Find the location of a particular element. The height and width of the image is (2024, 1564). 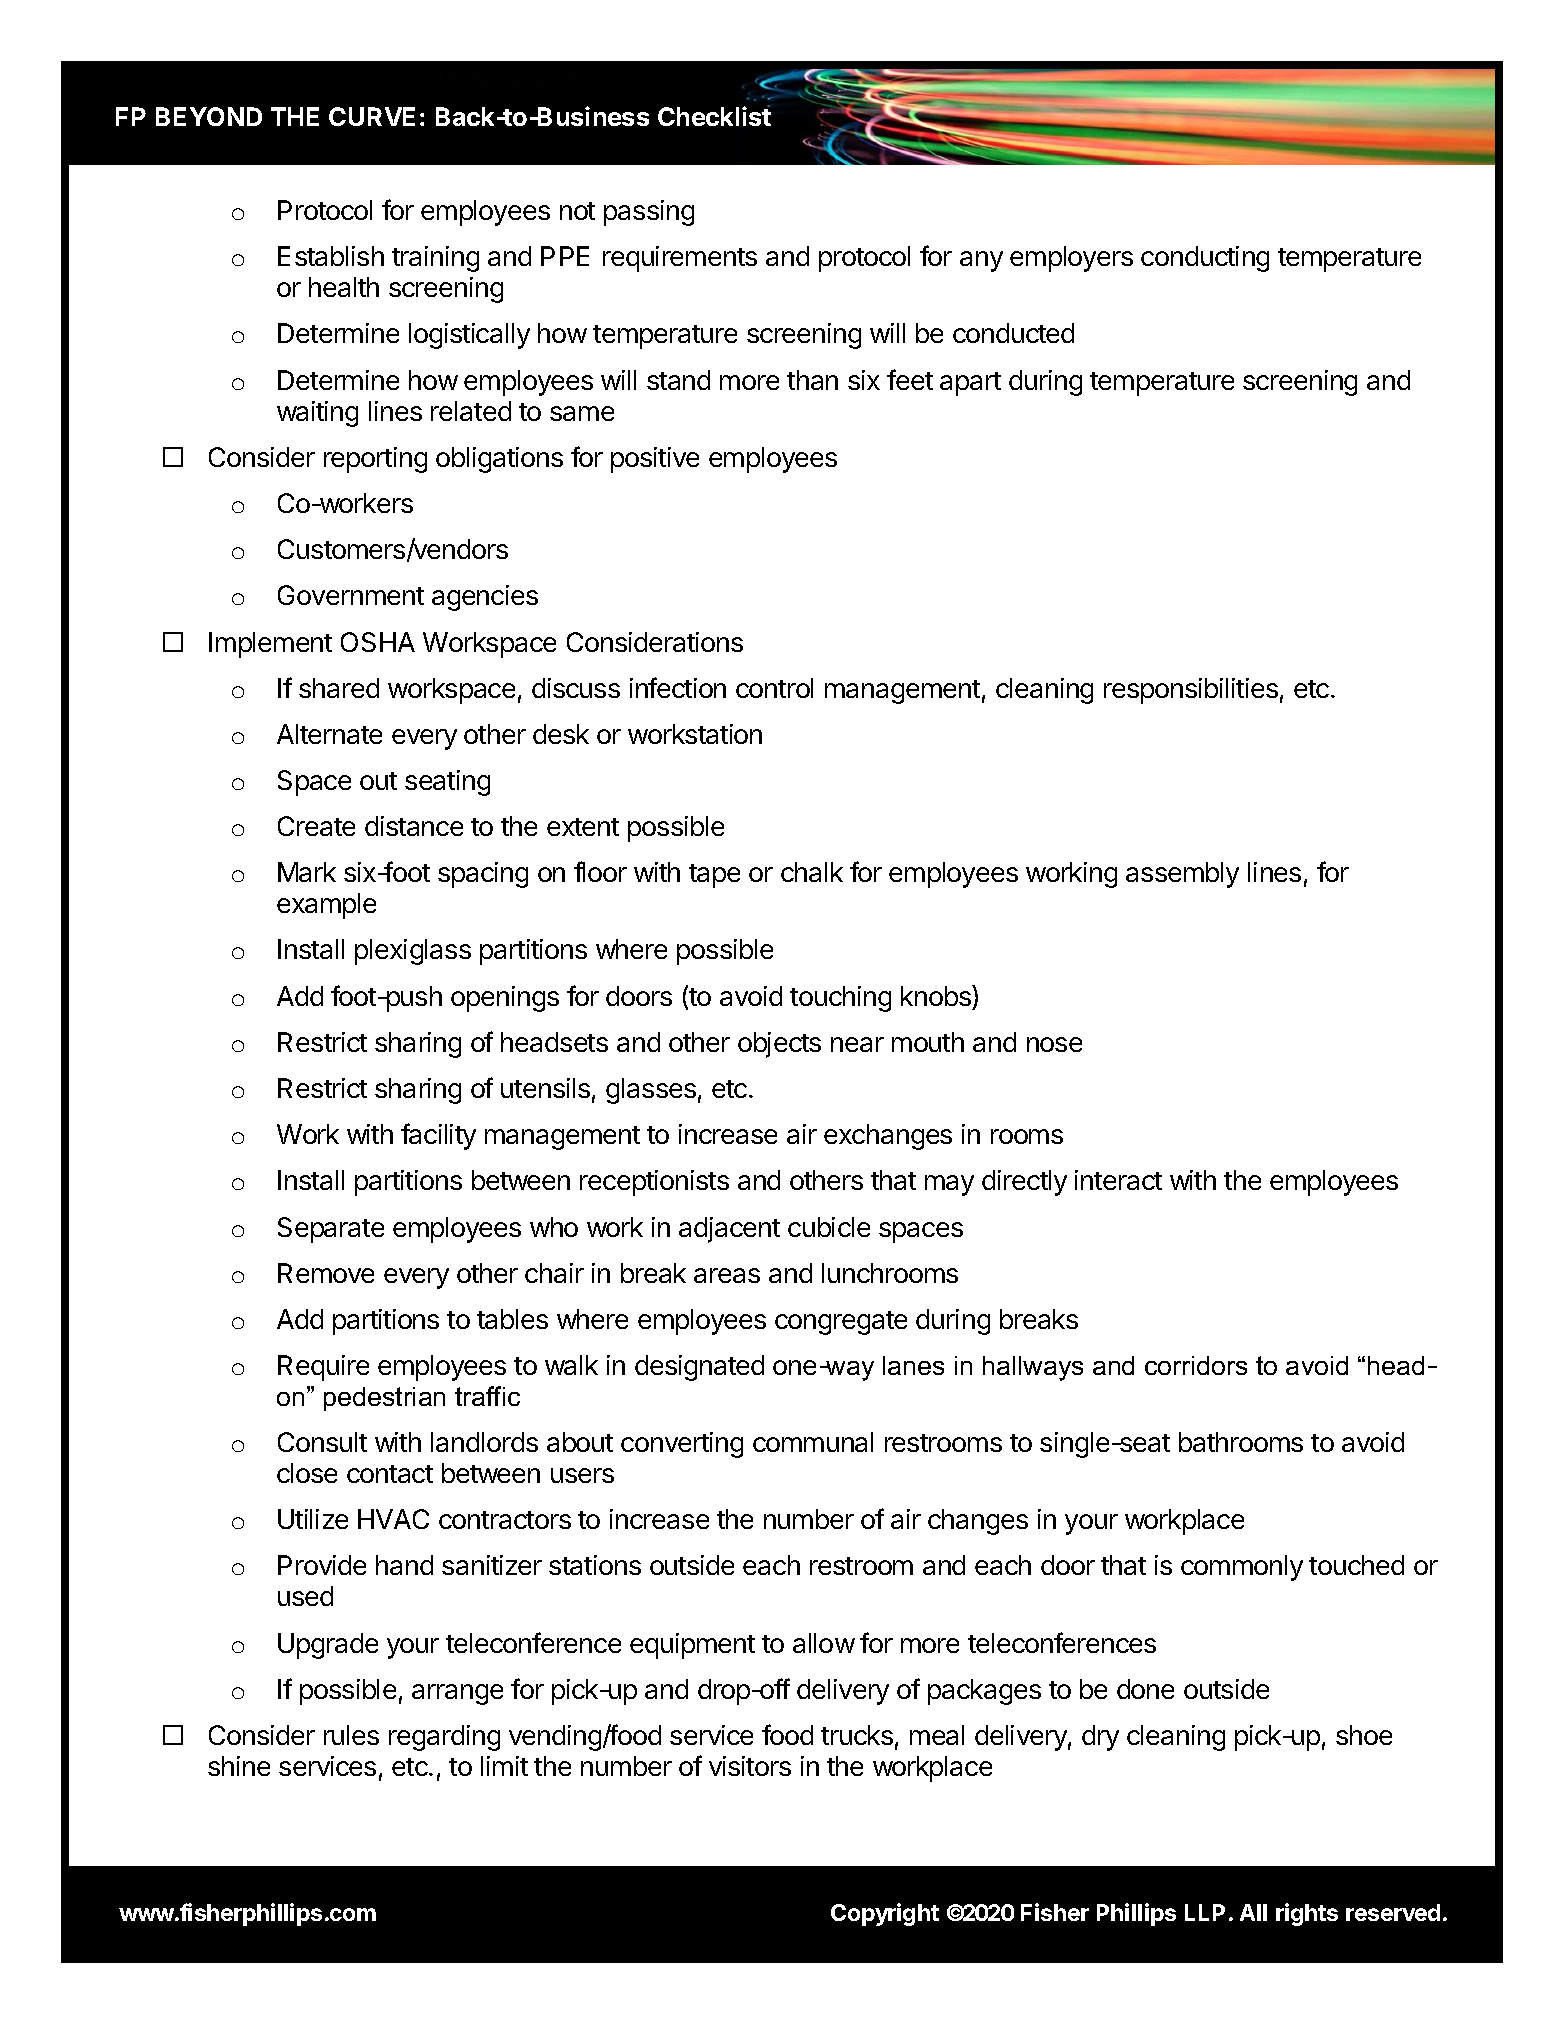

CURVE is located at coordinates (372, 116).
